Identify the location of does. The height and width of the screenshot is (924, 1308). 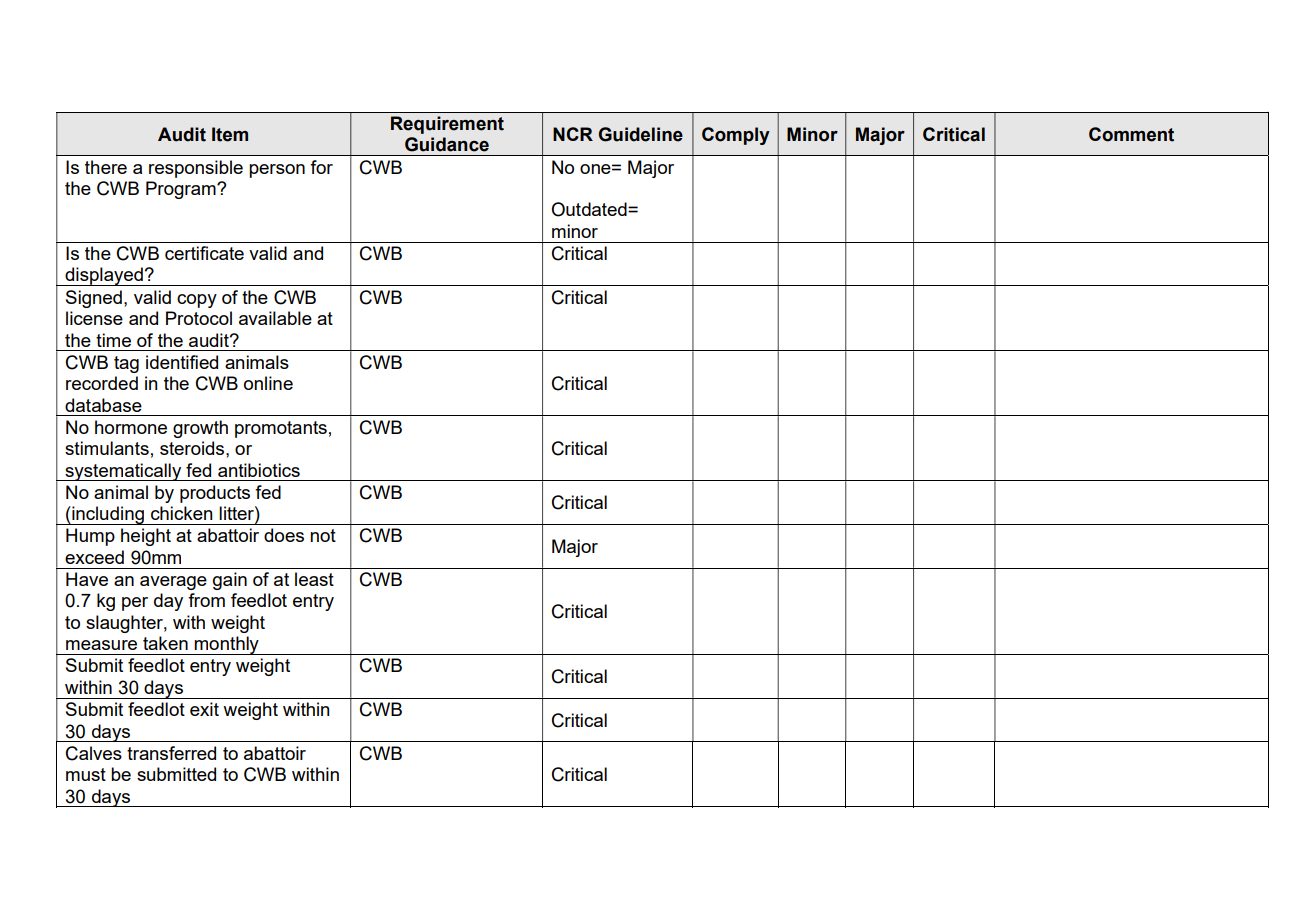
(284, 535).
